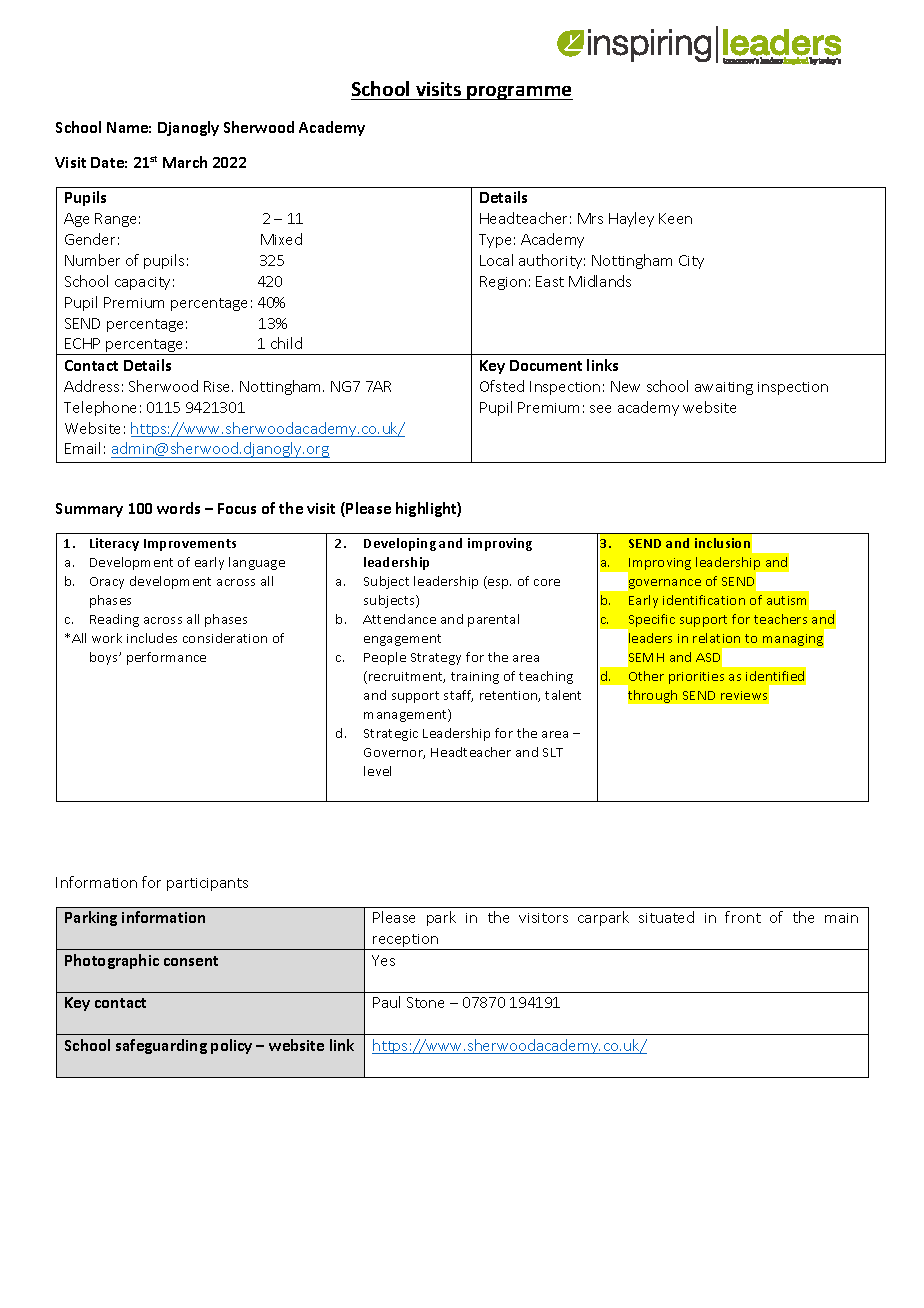 This screenshot has width=924, height=1308. Describe the element at coordinates (425, 1002) in the screenshot. I see `Stone` at that location.
